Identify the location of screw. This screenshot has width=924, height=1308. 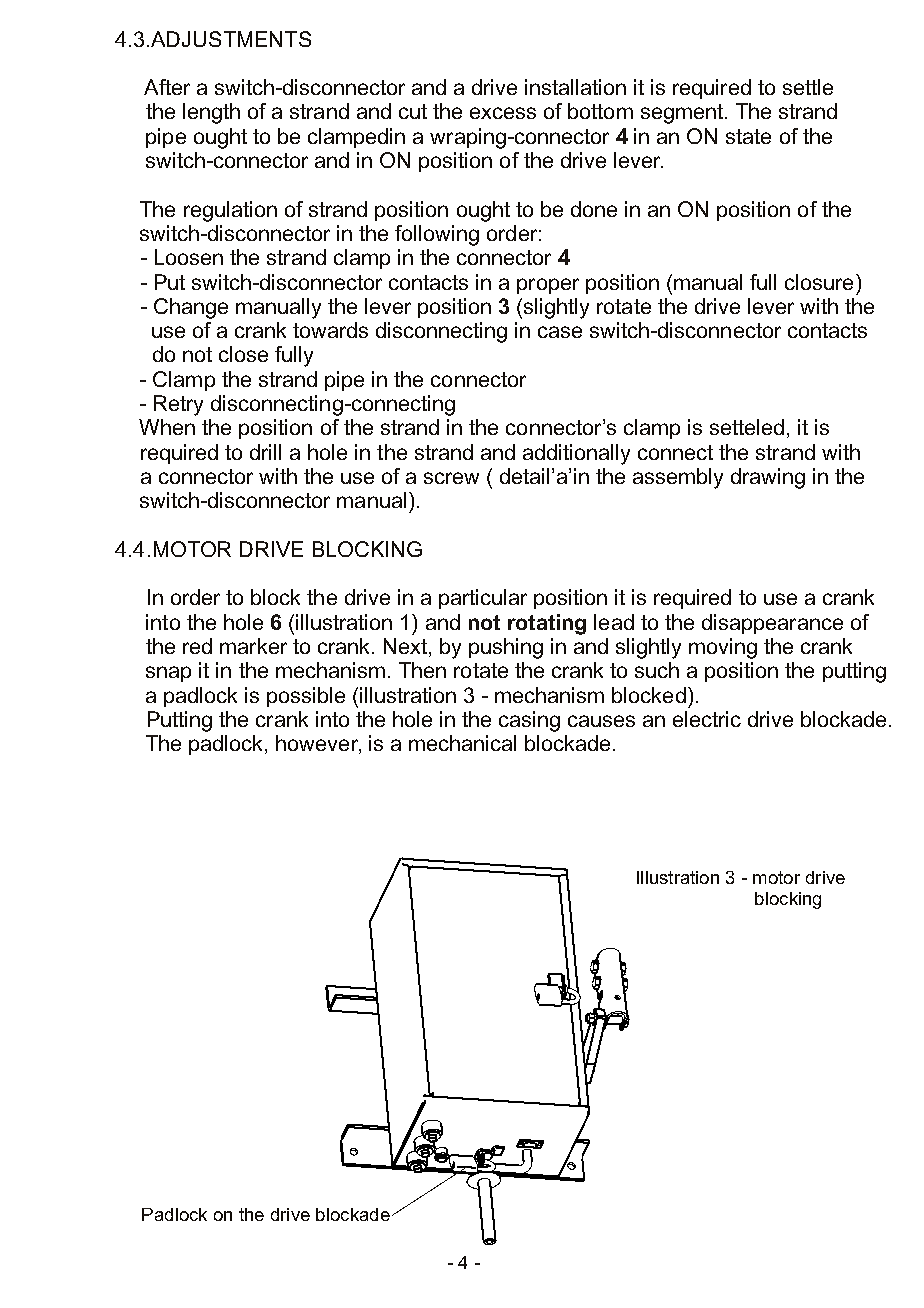
(451, 478).
